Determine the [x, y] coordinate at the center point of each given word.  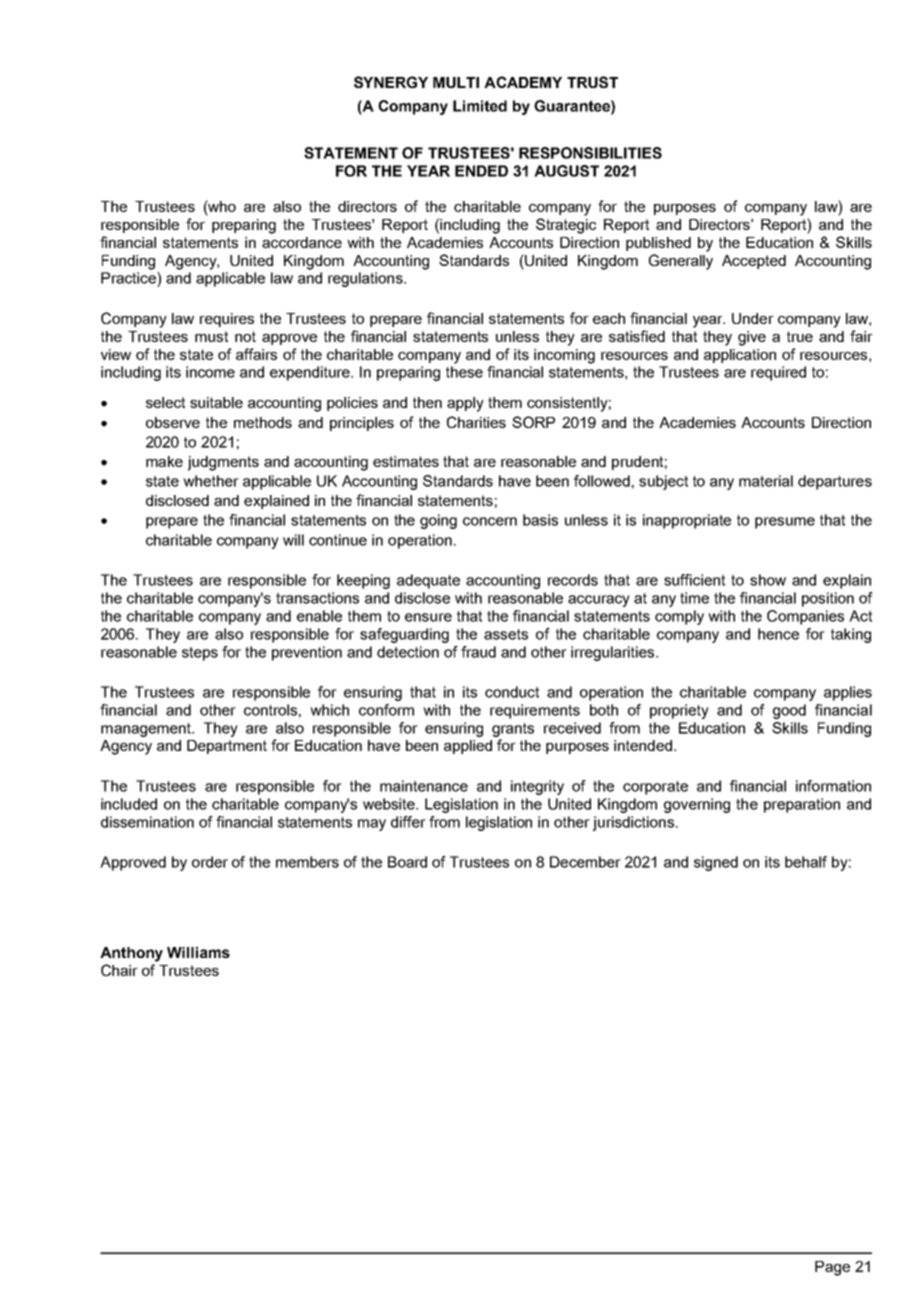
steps [200, 654]
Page [832, 1268]
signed [716, 863]
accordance [302, 242]
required [778, 373]
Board [407, 862]
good [789, 711]
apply [465, 404]
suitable [216, 402]
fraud [478, 652]
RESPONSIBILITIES [590, 153]
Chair [119, 970]
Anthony [131, 954]
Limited [480, 106]
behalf [806, 862]
